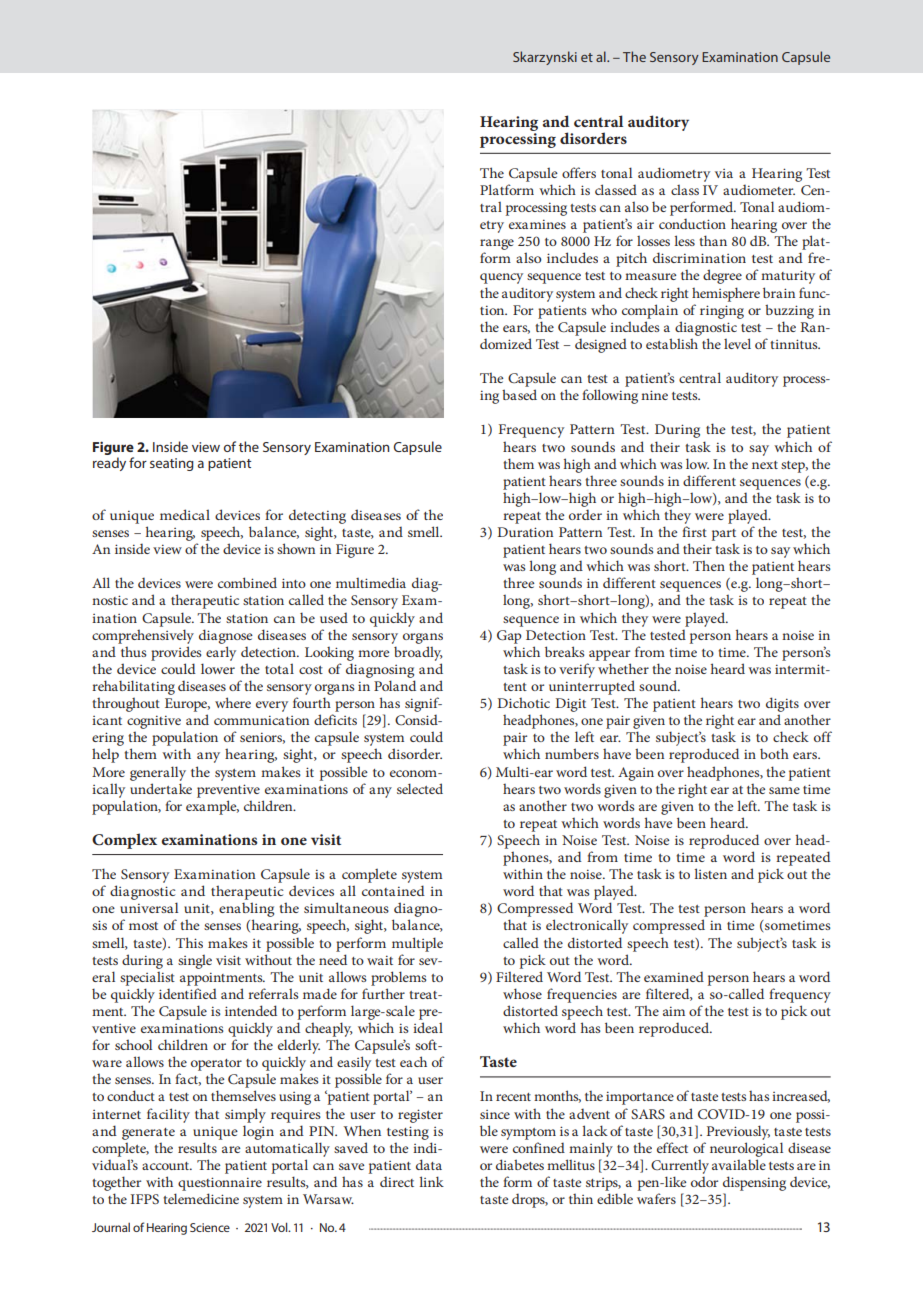 The height and width of the image is (1316, 923). I want to click on This, so click(189, 942).
